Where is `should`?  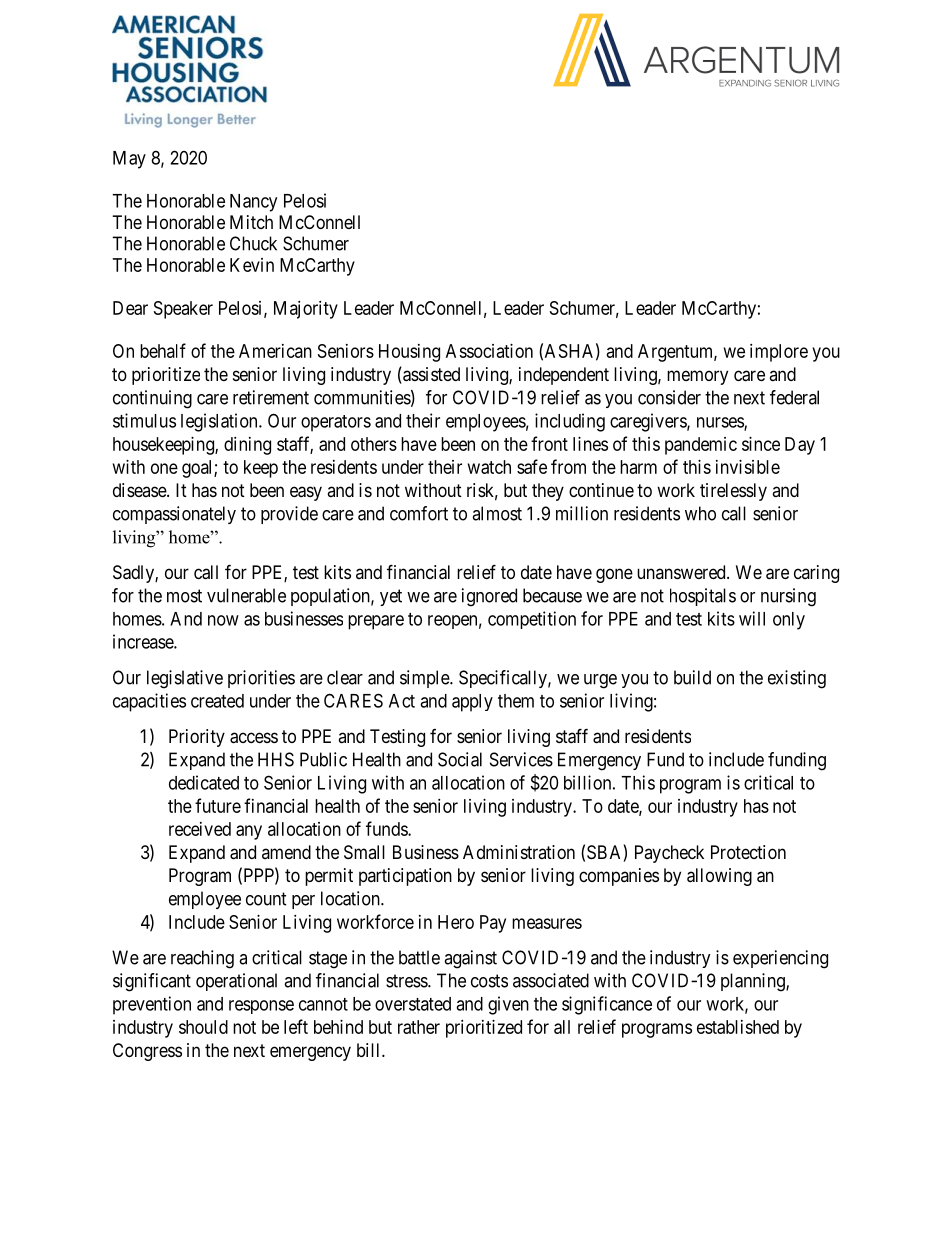 should is located at coordinates (203, 1027).
